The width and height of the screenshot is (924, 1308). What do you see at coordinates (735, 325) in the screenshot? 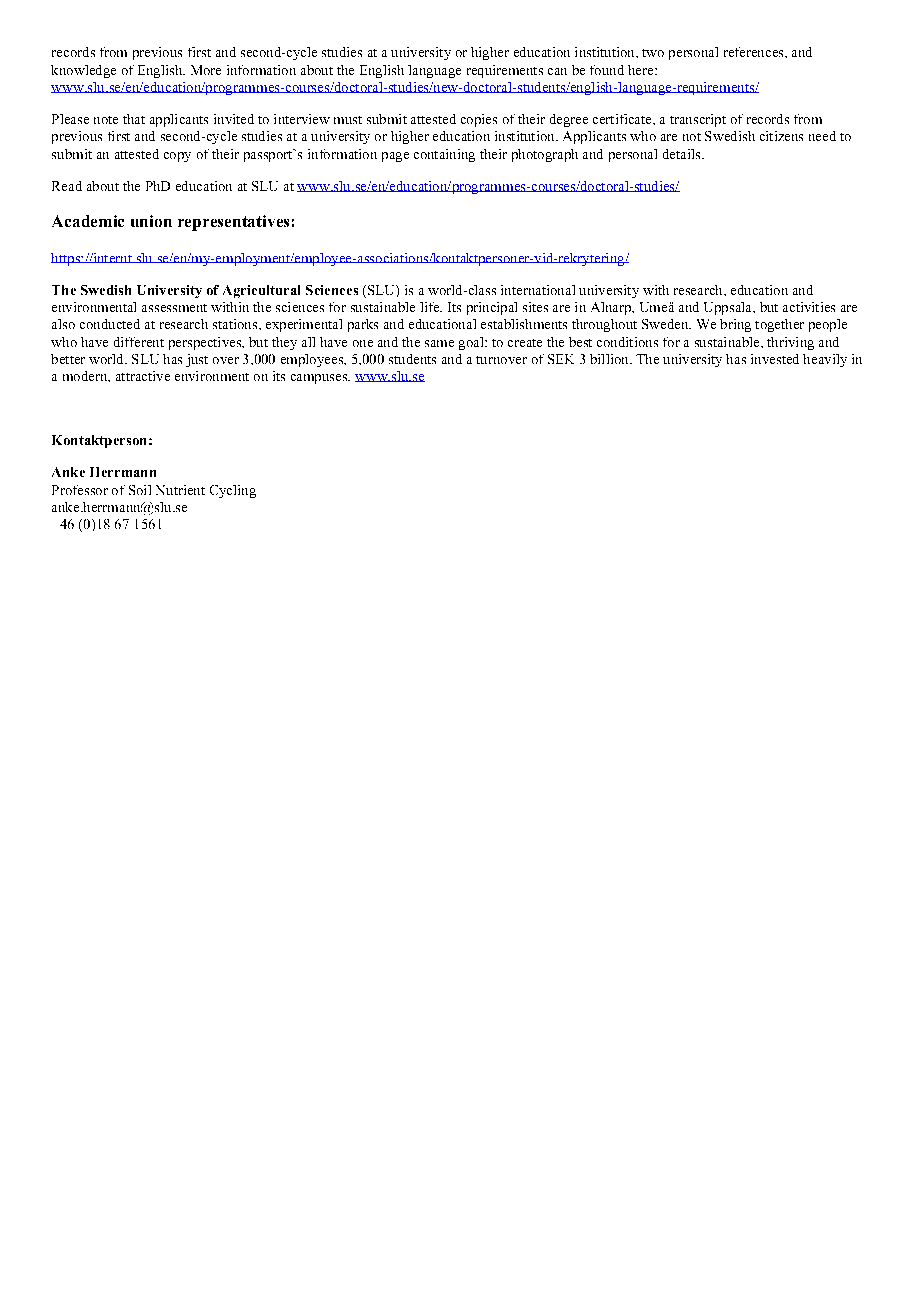
I see `bring` at bounding box center [735, 325].
